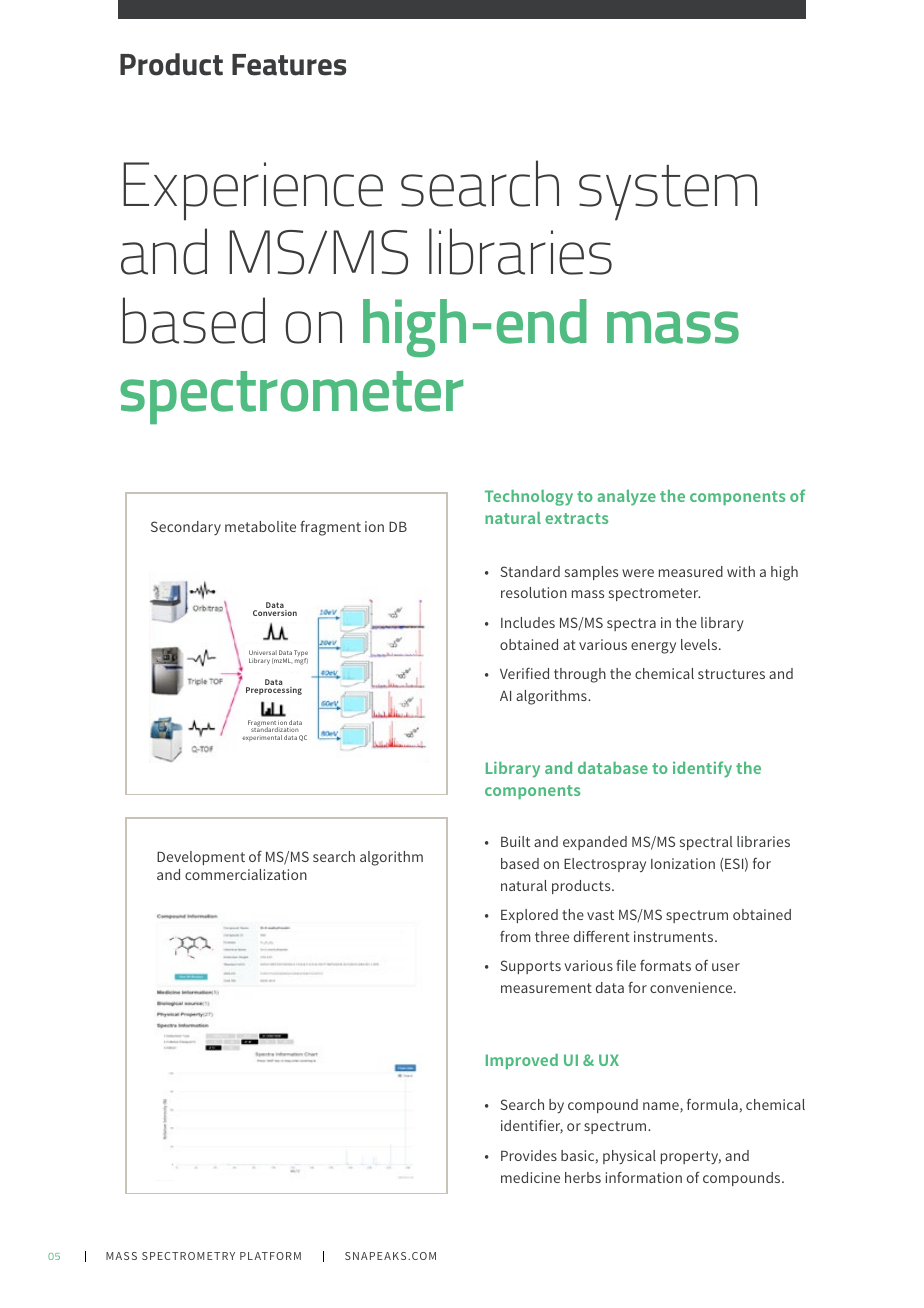 This screenshot has width=924, height=1308. Describe the element at coordinates (626, 498) in the screenshot. I see `analyze` at that location.
